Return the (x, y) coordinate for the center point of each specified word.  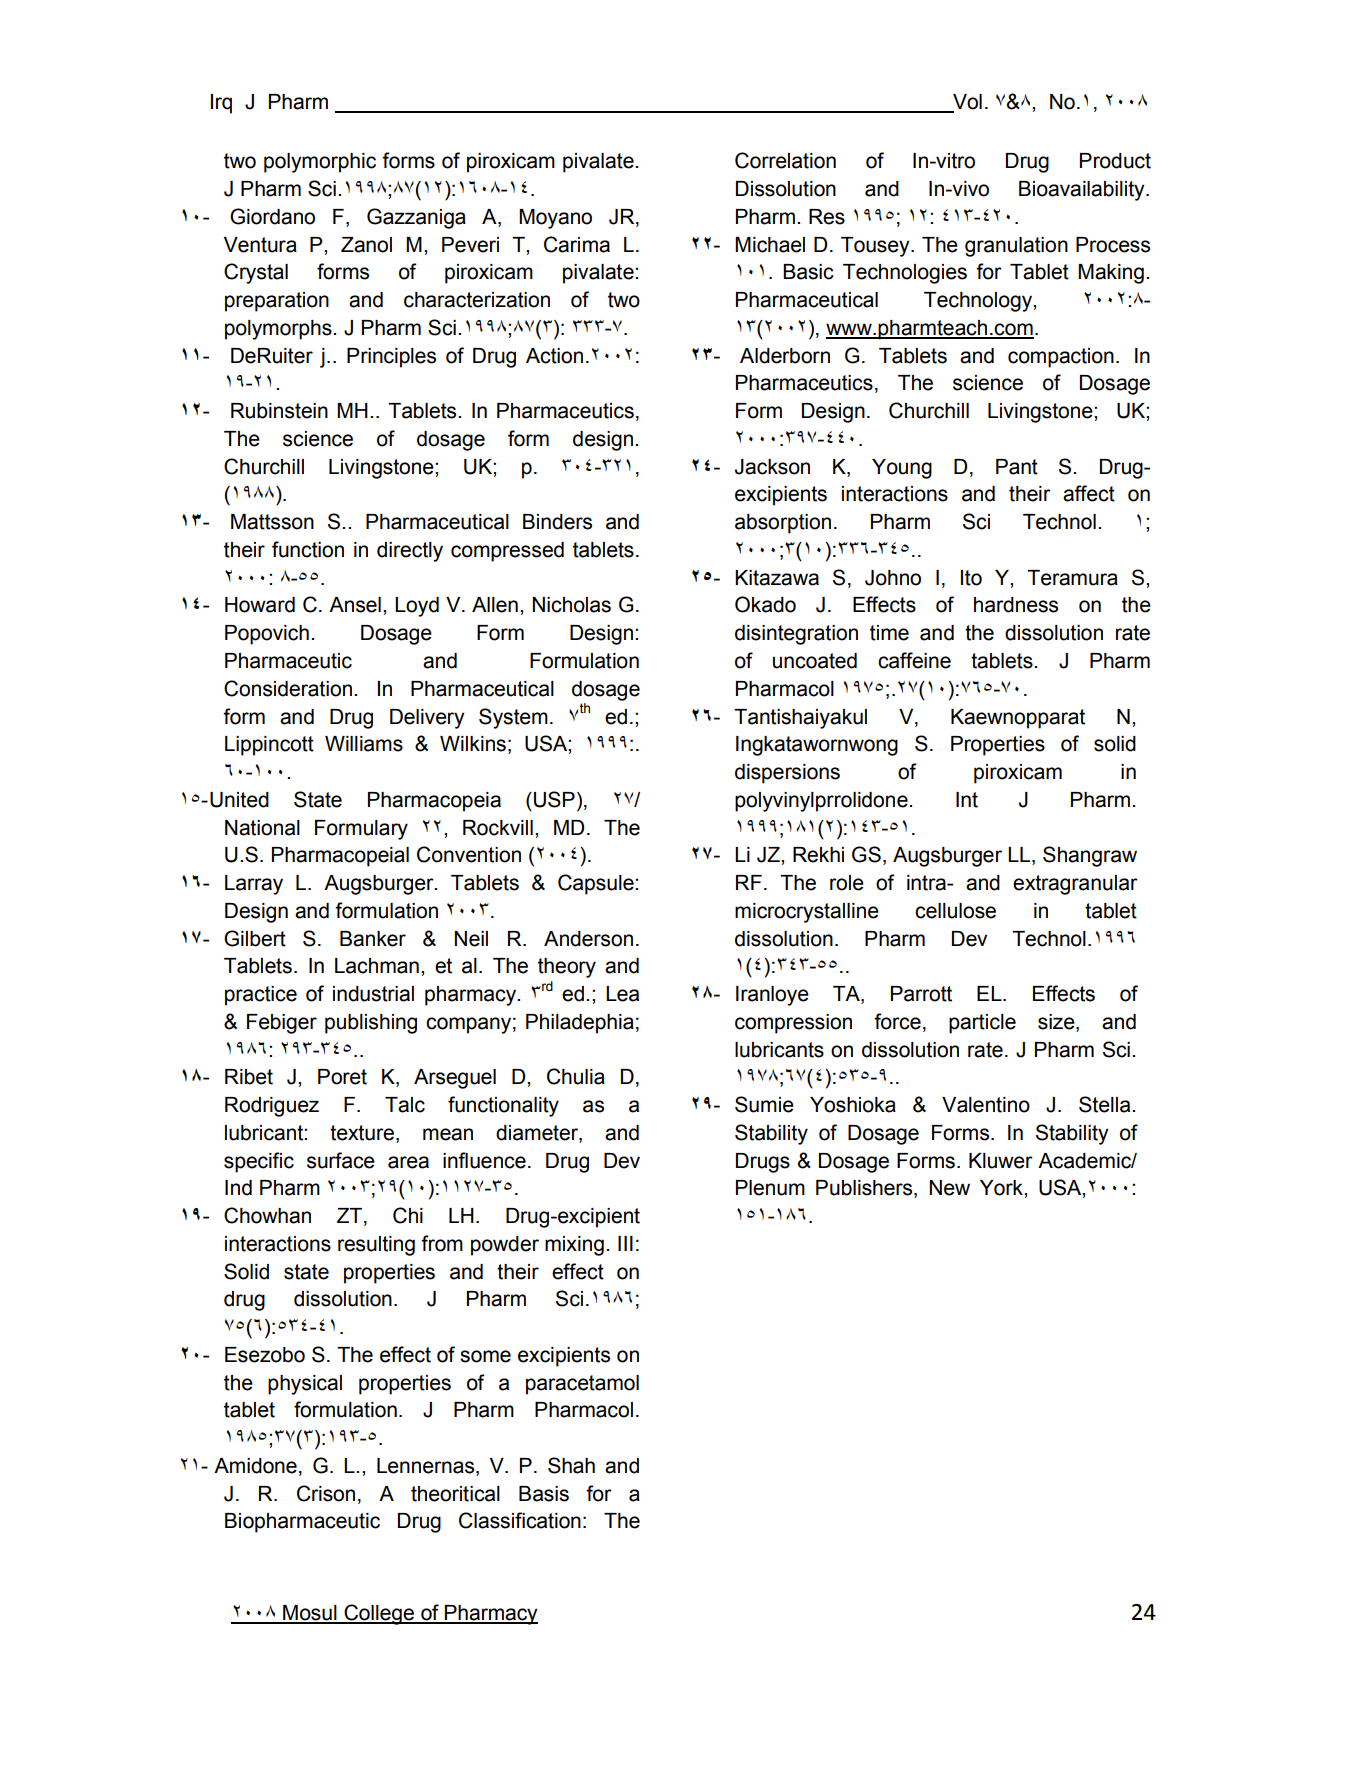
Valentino (986, 1105)
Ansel (355, 605)
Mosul (310, 1614)
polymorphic (320, 163)
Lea (622, 994)
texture (362, 1133)
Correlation (785, 160)
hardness (1016, 605)
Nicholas (572, 605)
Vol (966, 103)
